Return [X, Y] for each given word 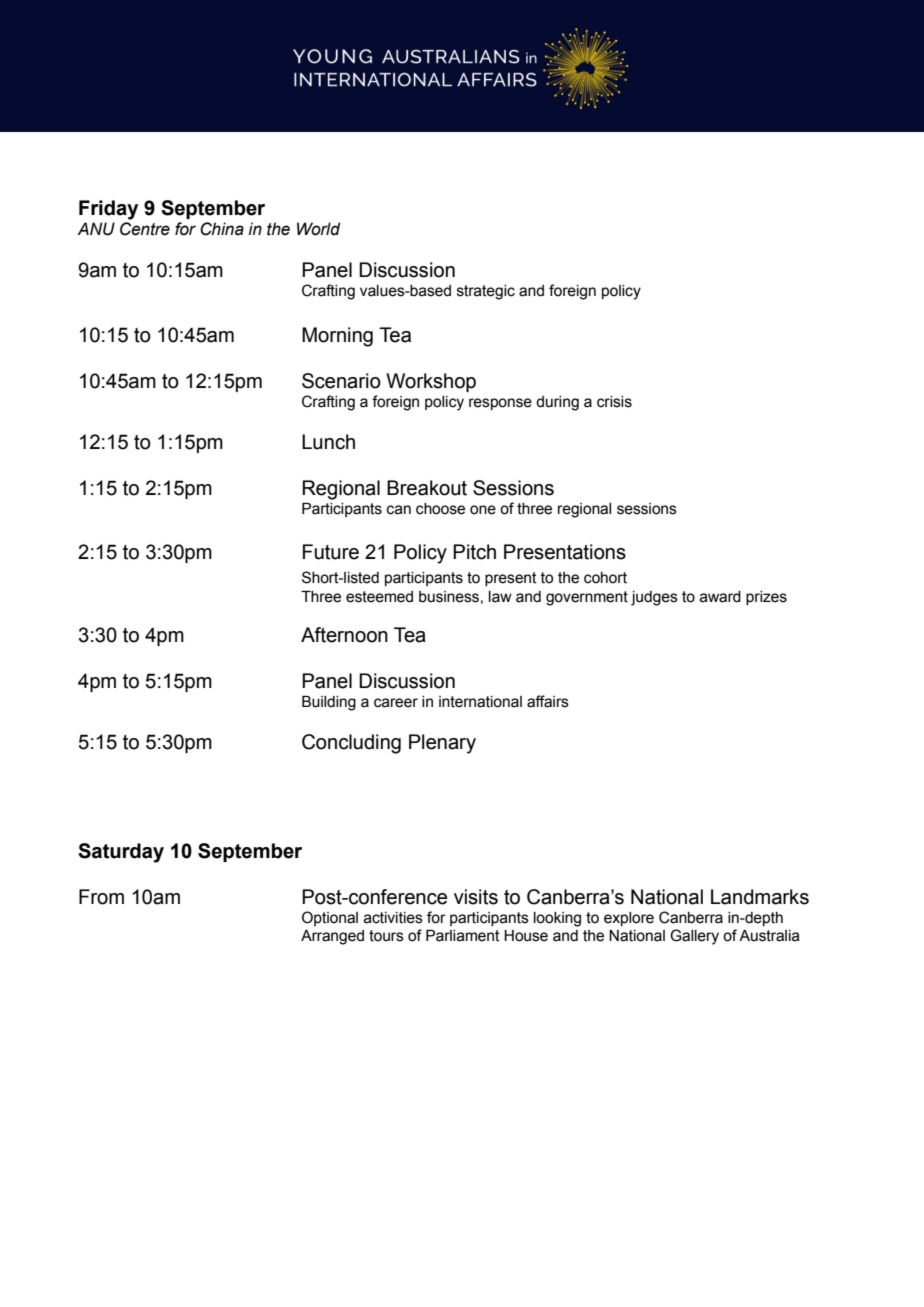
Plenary [442, 744]
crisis [614, 402]
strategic [486, 292]
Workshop [431, 382]
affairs [548, 701]
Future [331, 552]
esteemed [379, 597]
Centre [145, 229]
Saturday [121, 853]
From [101, 897]
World [318, 229]
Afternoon [344, 635]
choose [440, 509]
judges [654, 598]
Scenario [341, 381]
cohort [605, 578]
